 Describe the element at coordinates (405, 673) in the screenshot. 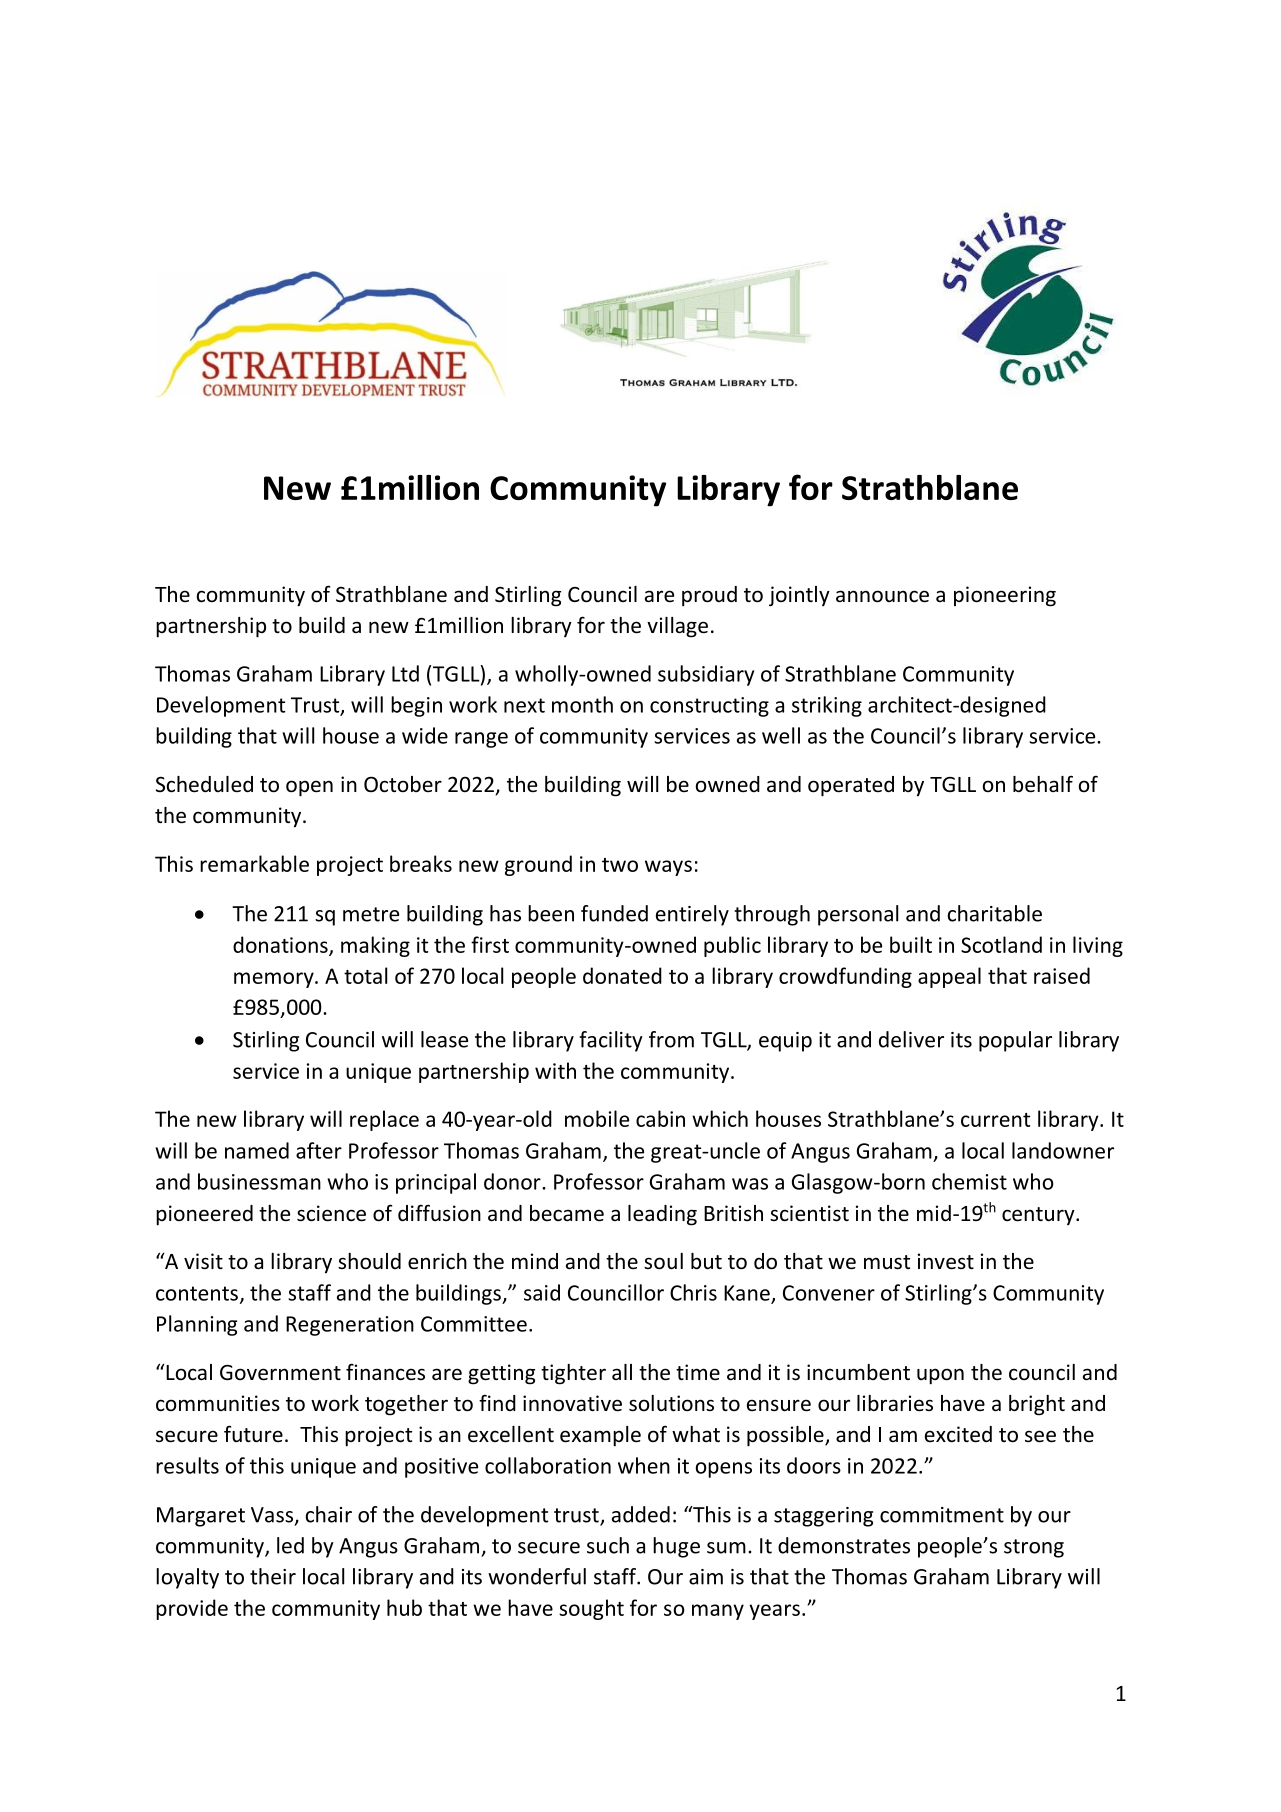

I see `Ltd` at that location.
